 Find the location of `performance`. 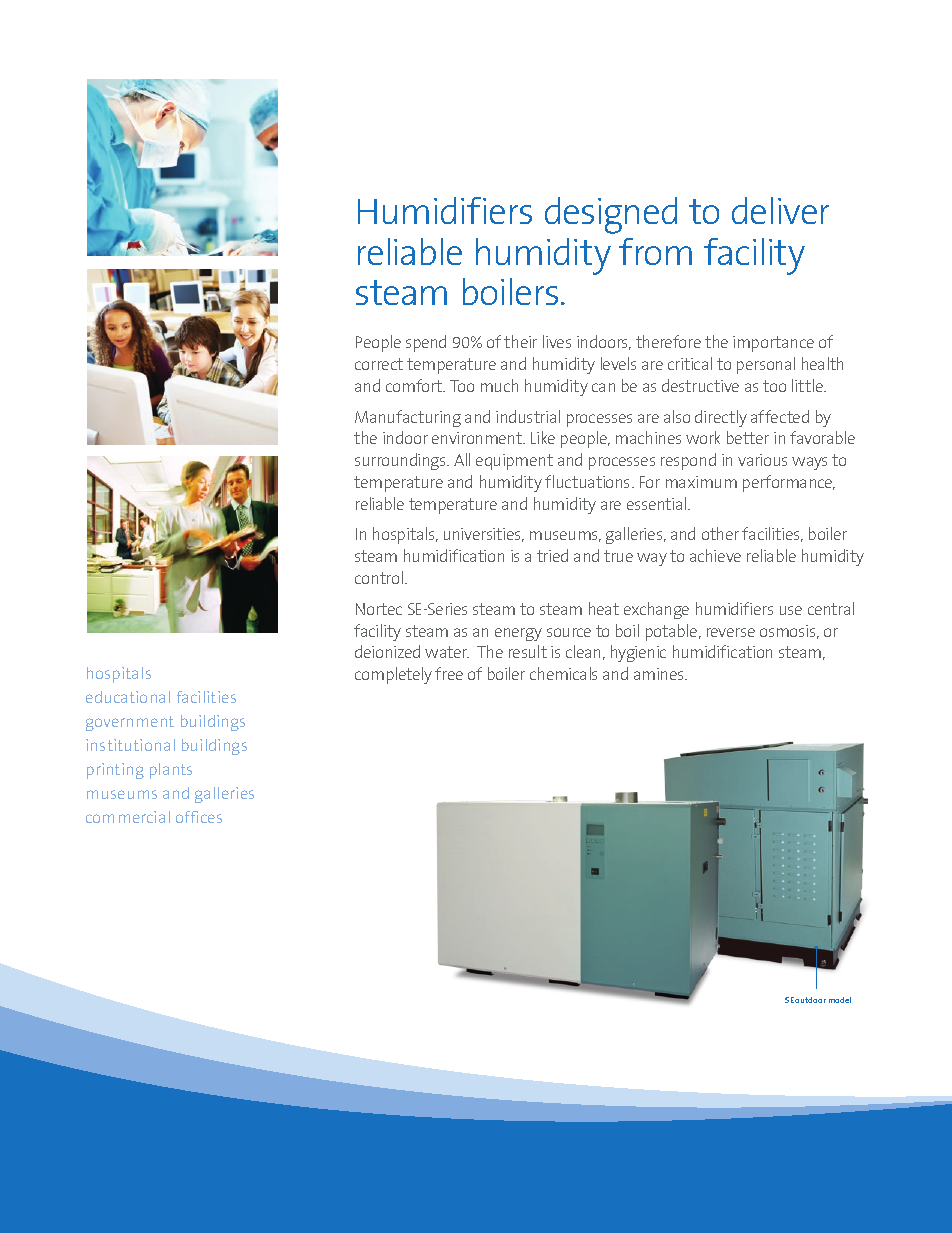

performance is located at coordinates (789, 483).
